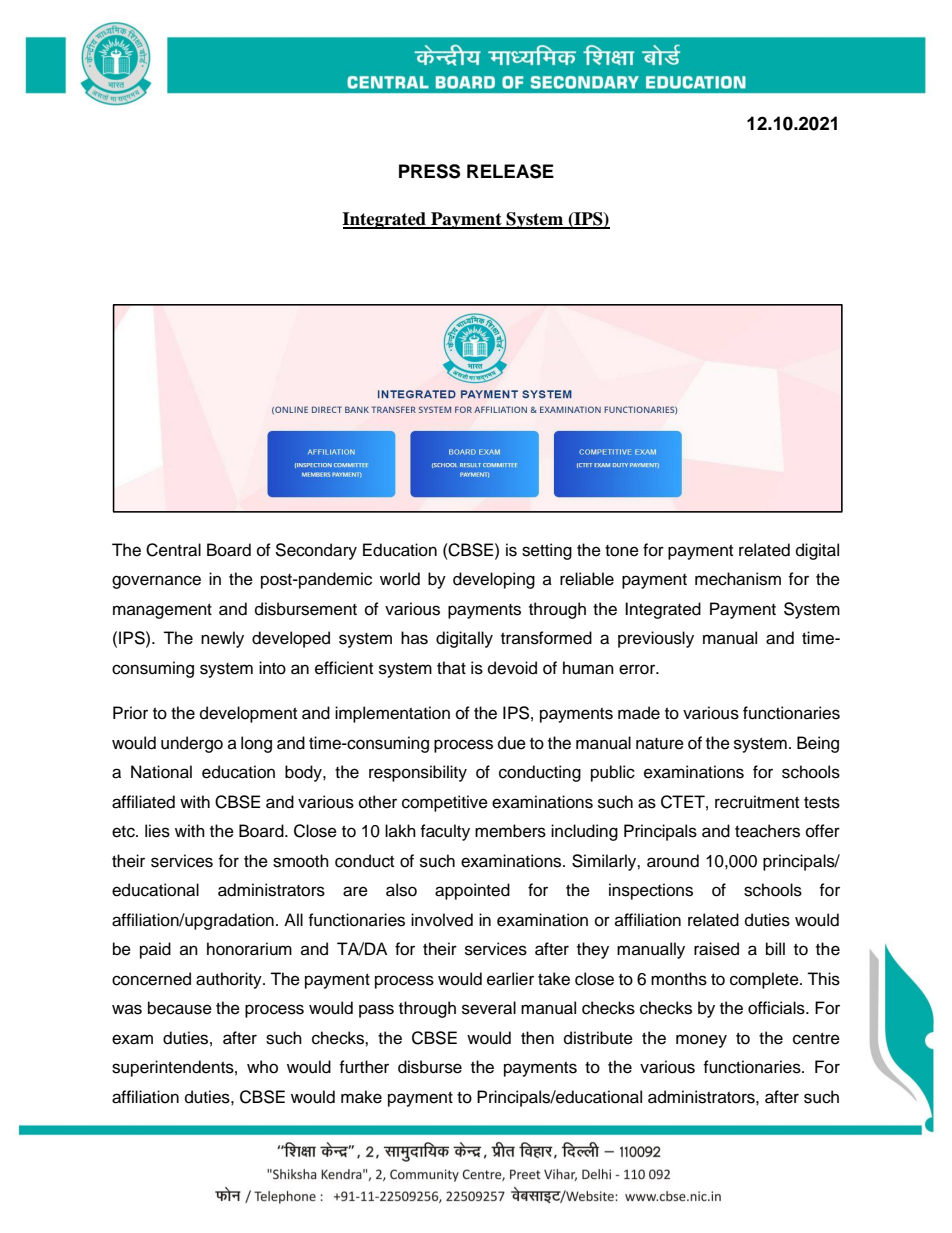  What do you see at coordinates (445, 832) in the screenshot?
I see `faculty` at bounding box center [445, 832].
